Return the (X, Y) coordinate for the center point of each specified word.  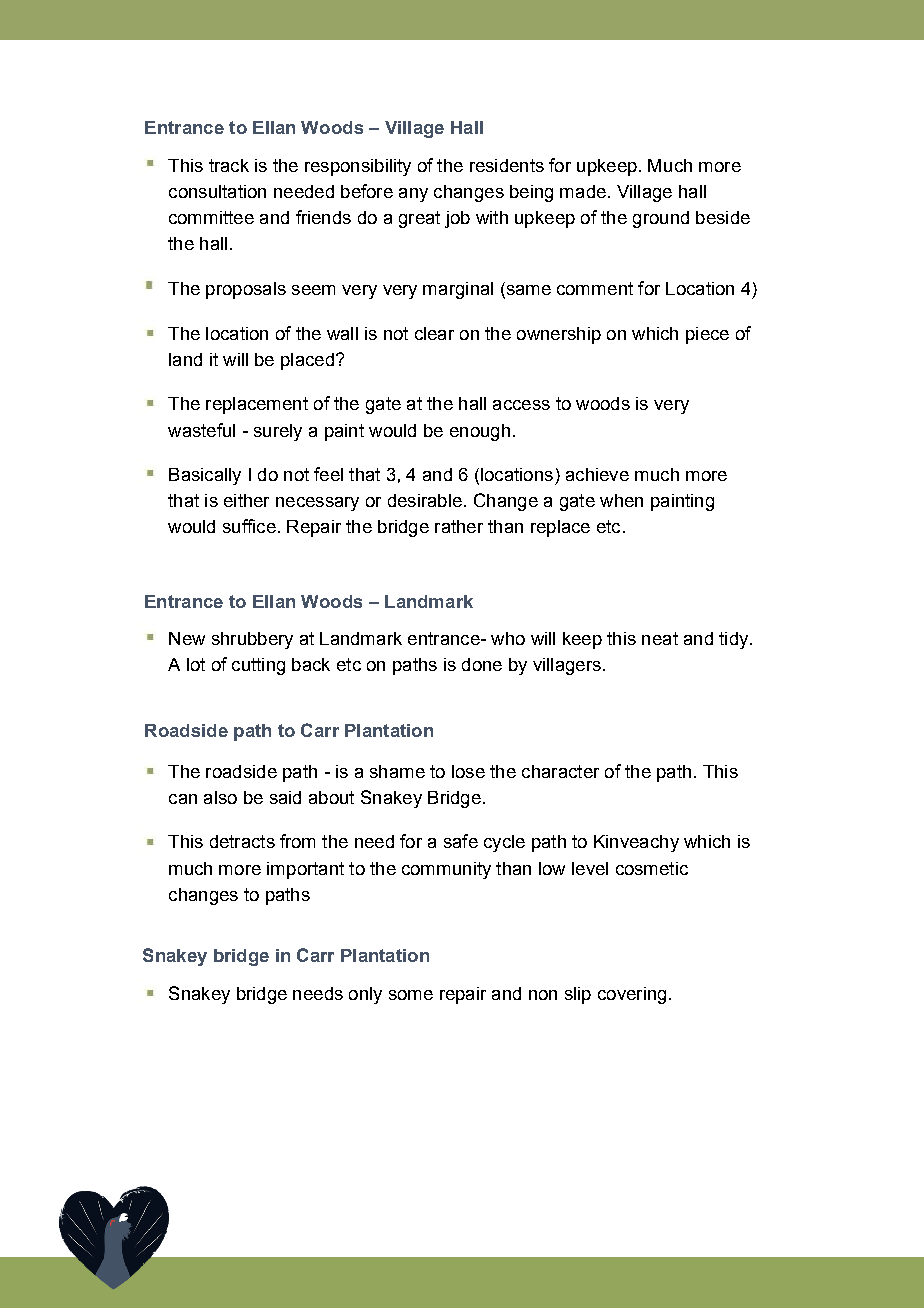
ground (661, 219)
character (560, 771)
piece (707, 335)
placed (307, 361)
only (365, 995)
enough (480, 432)
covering (632, 995)
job (457, 219)
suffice (249, 526)
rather (459, 526)
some (411, 995)
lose (468, 771)
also (220, 797)
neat (660, 638)
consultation (217, 191)
